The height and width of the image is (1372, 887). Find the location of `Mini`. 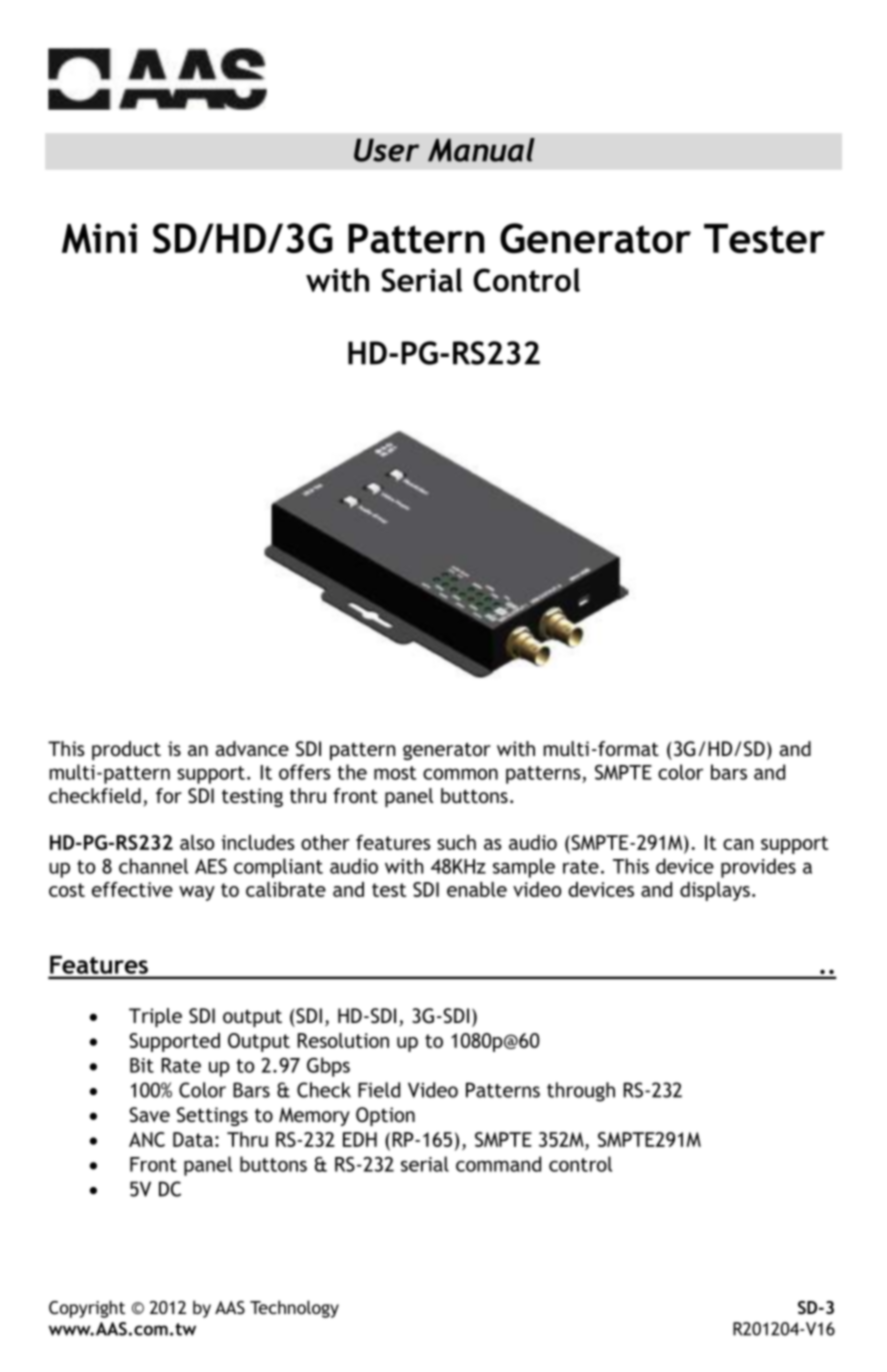

Mini is located at coordinates (99, 238).
